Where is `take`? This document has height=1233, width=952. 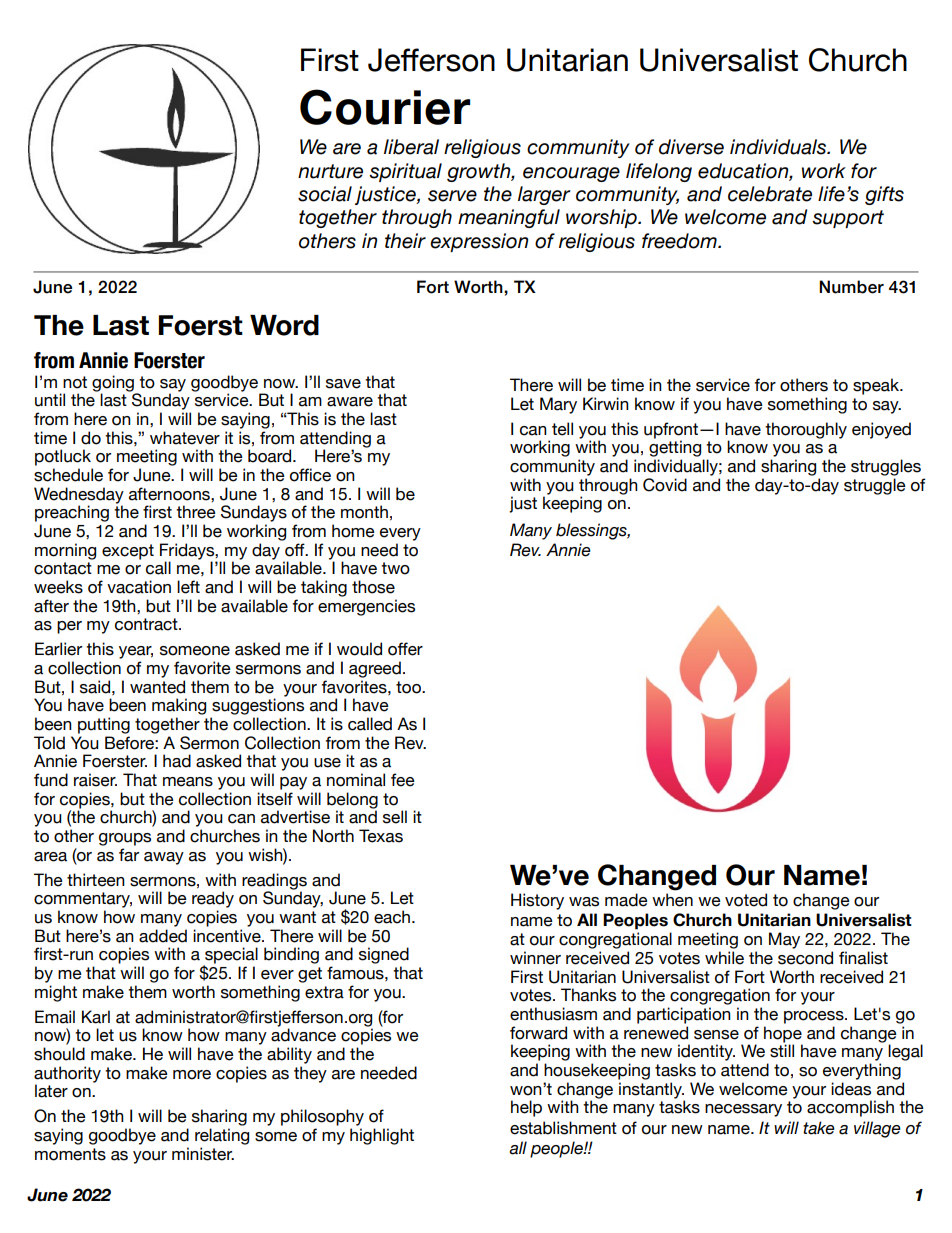
take is located at coordinates (819, 1128).
